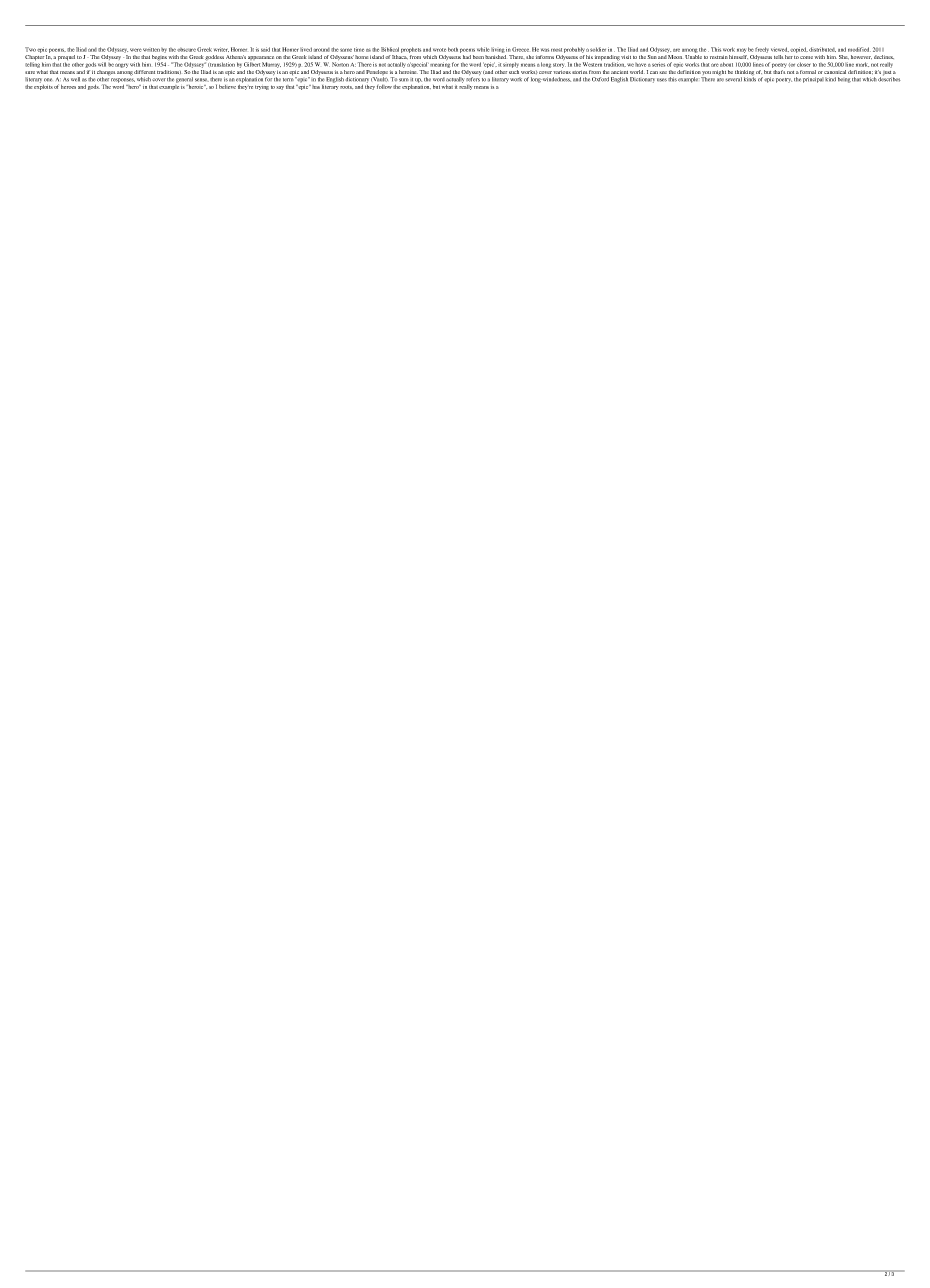 This image has height=1288, width=930. Describe the element at coordinates (227, 87) in the image. I see `believe` at that location.
